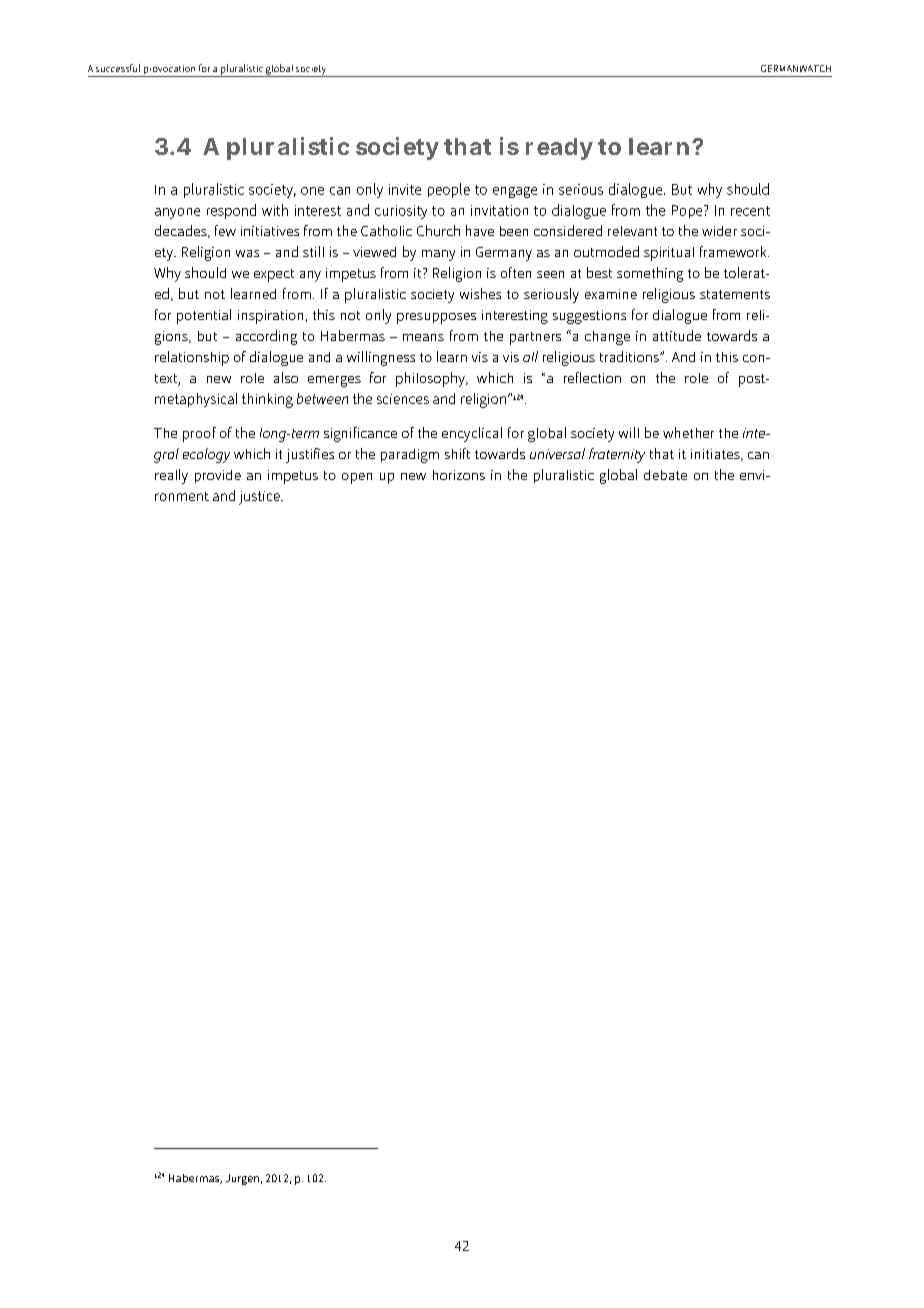 This document has width=924, height=1308. Describe the element at coordinates (677, 335) in the document. I see `attitude` at that location.
